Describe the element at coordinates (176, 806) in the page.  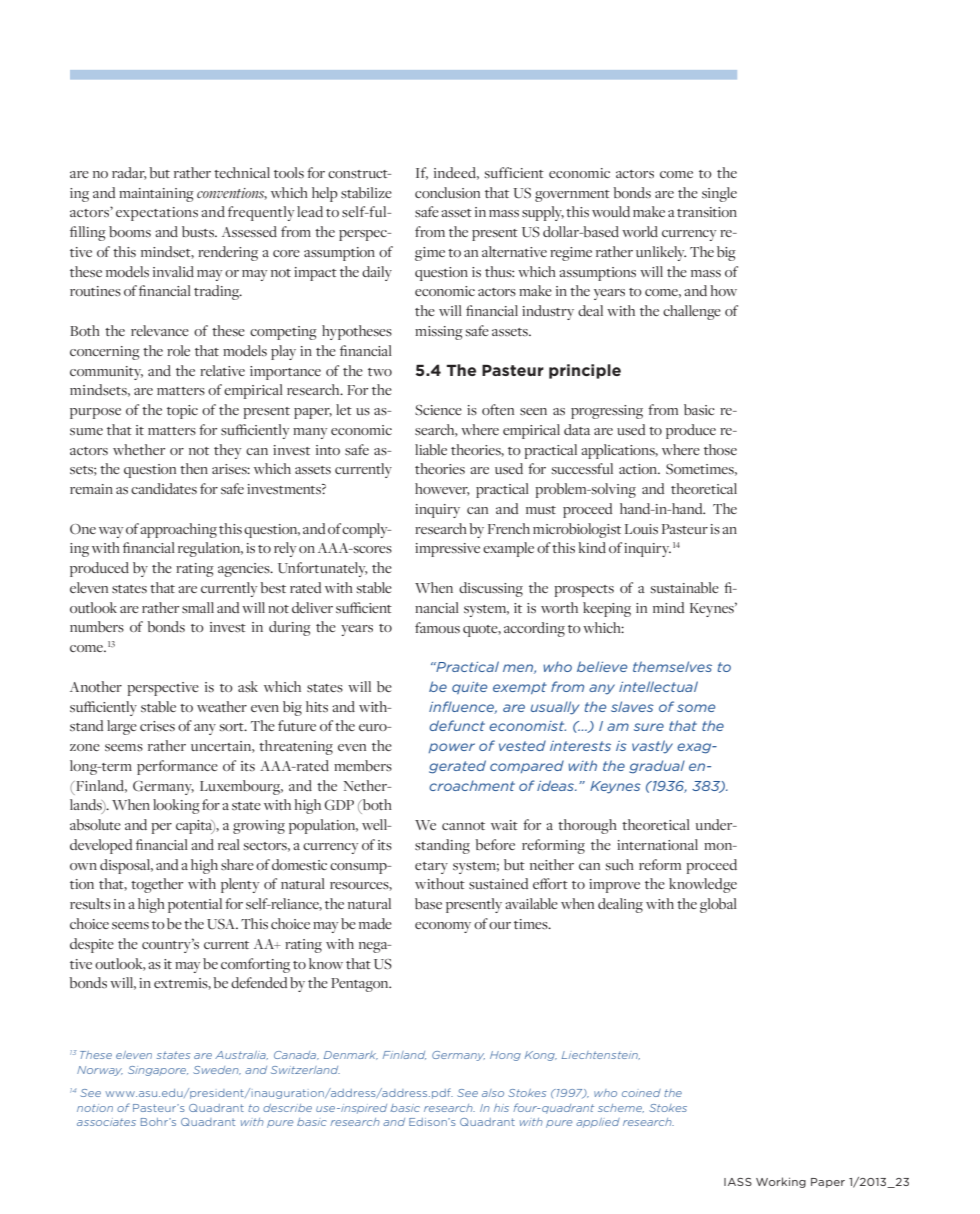
I see `looking` at that location.
